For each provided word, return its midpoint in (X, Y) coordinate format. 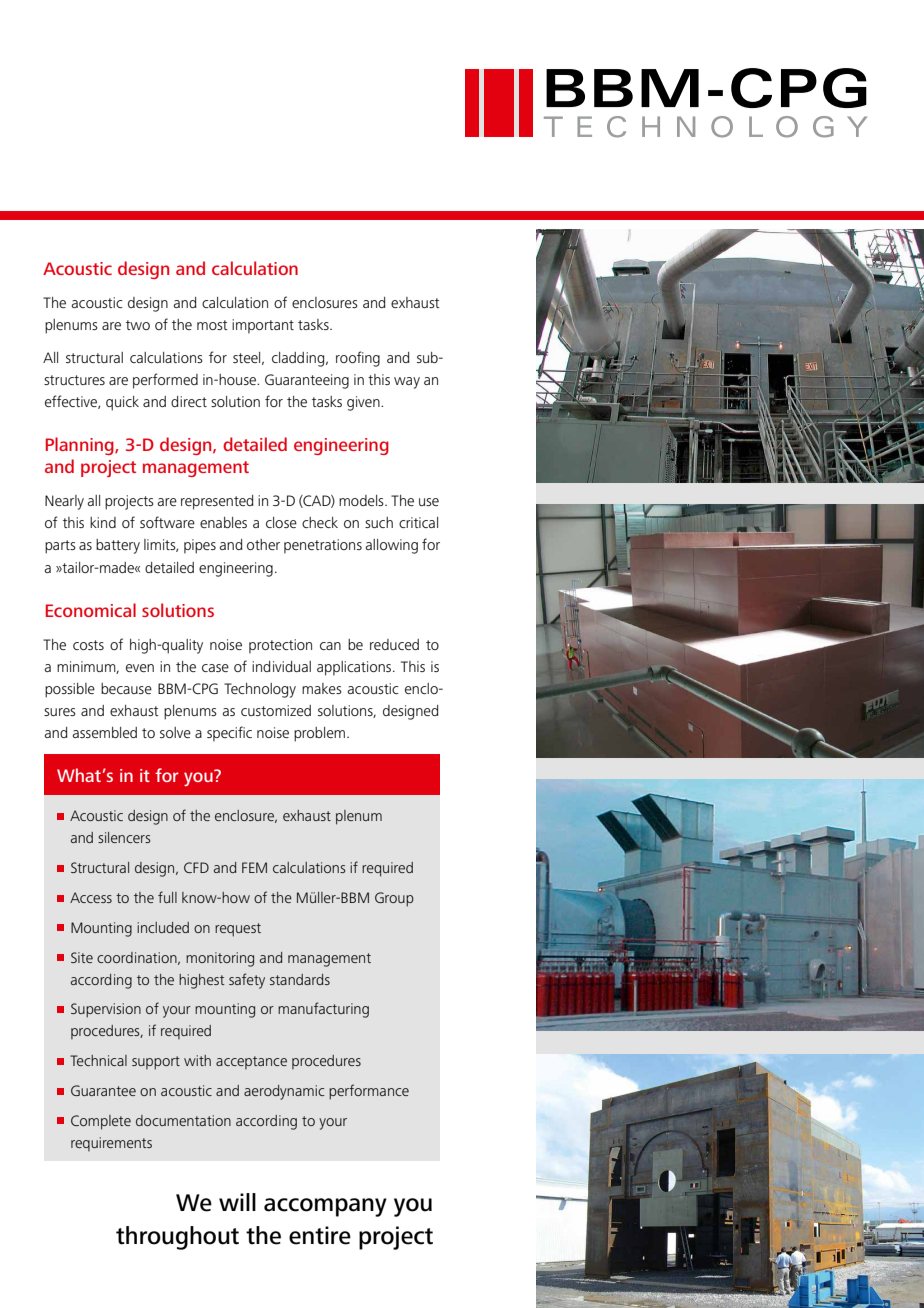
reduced (394, 644)
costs (88, 645)
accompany (325, 1207)
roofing (358, 359)
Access (91, 897)
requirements (111, 1144)
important (263, 326)
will (237, 1202)
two (138, 325)
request (238, 930)
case (215, 668)
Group (394, 899)
